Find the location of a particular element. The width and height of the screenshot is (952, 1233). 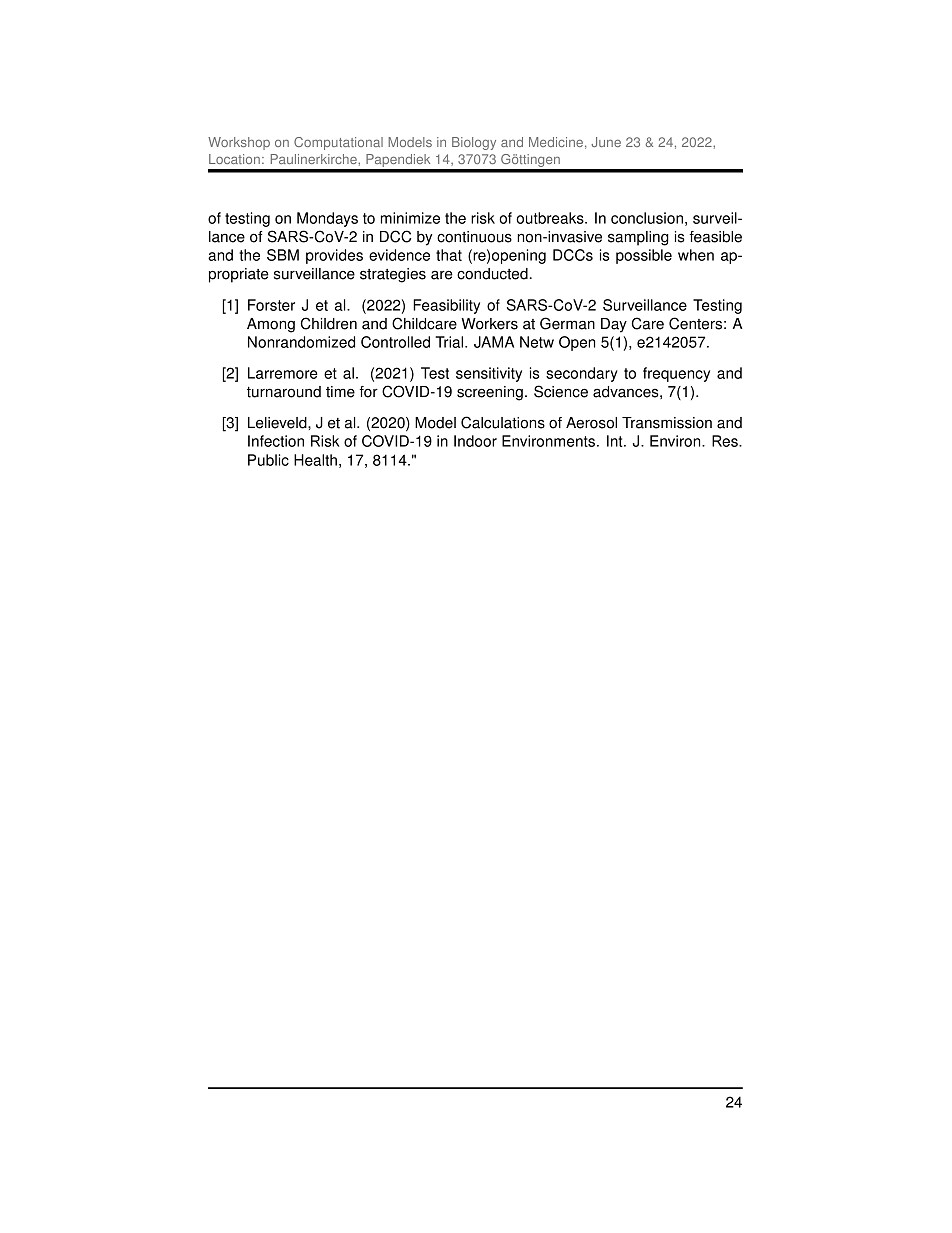

Infection is located at coordinates (276, 441).
